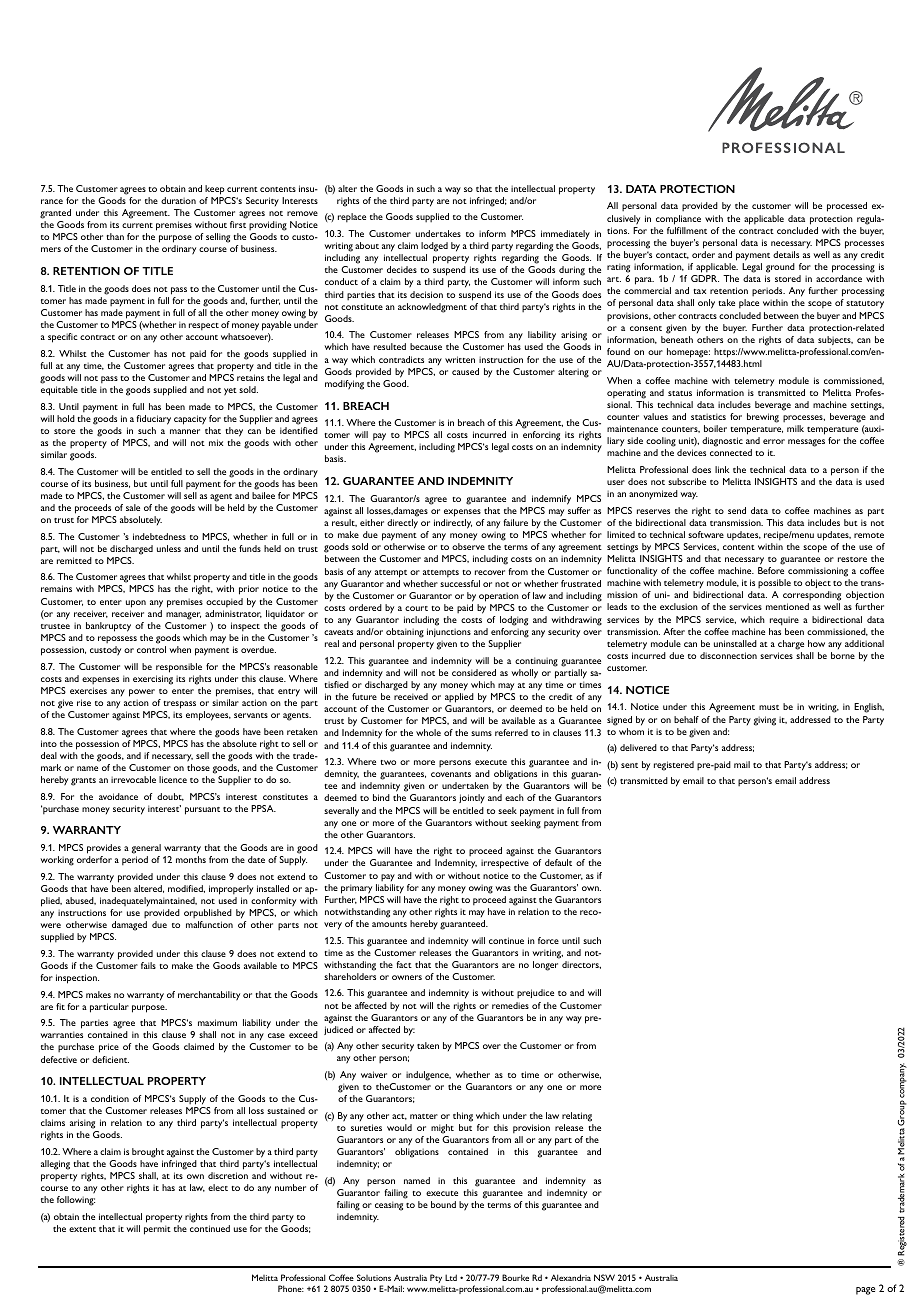  I want to click on lodged, so click(434, 247).
